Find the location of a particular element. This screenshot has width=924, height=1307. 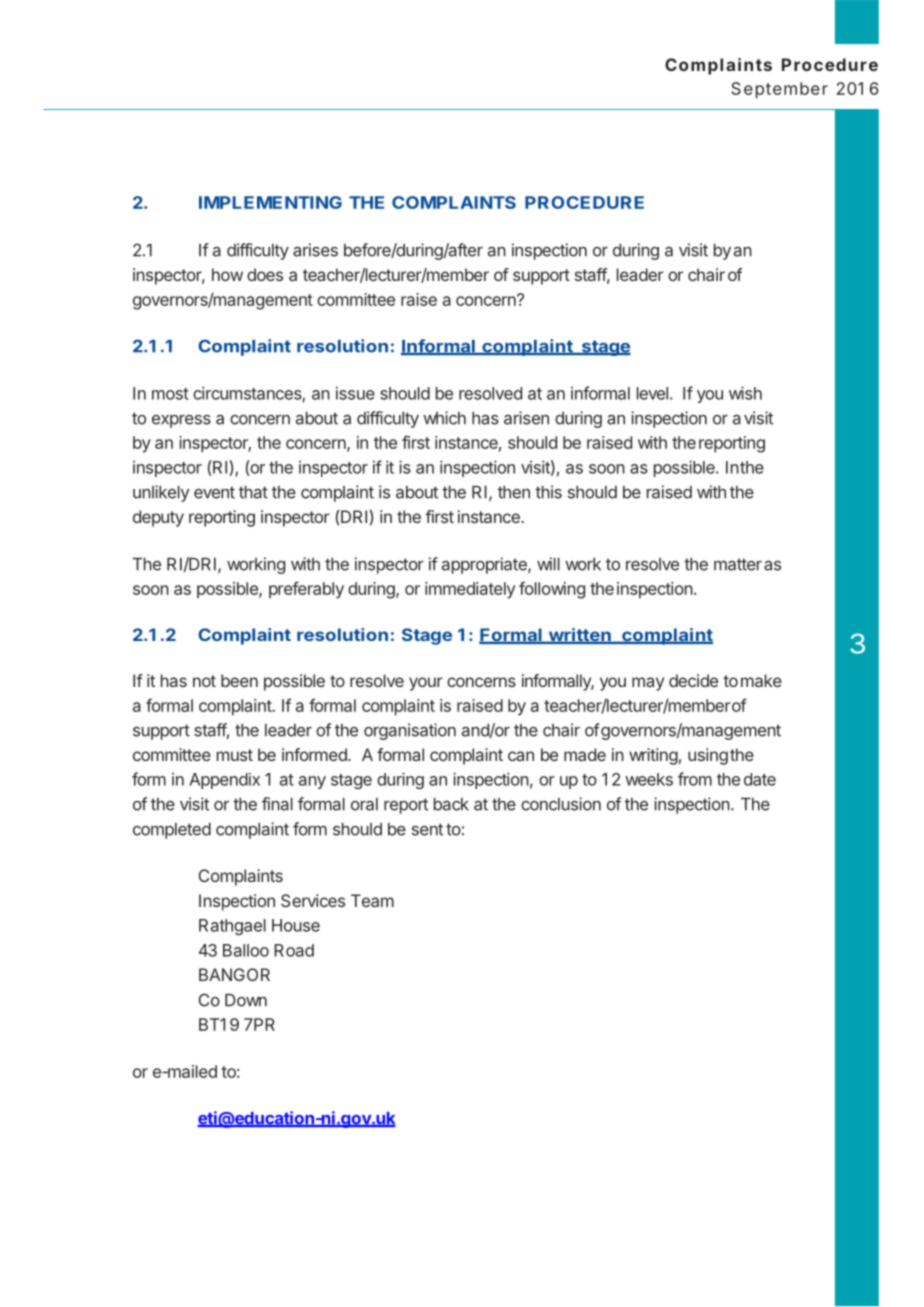

immediately is located at coordinates (470, 590).
